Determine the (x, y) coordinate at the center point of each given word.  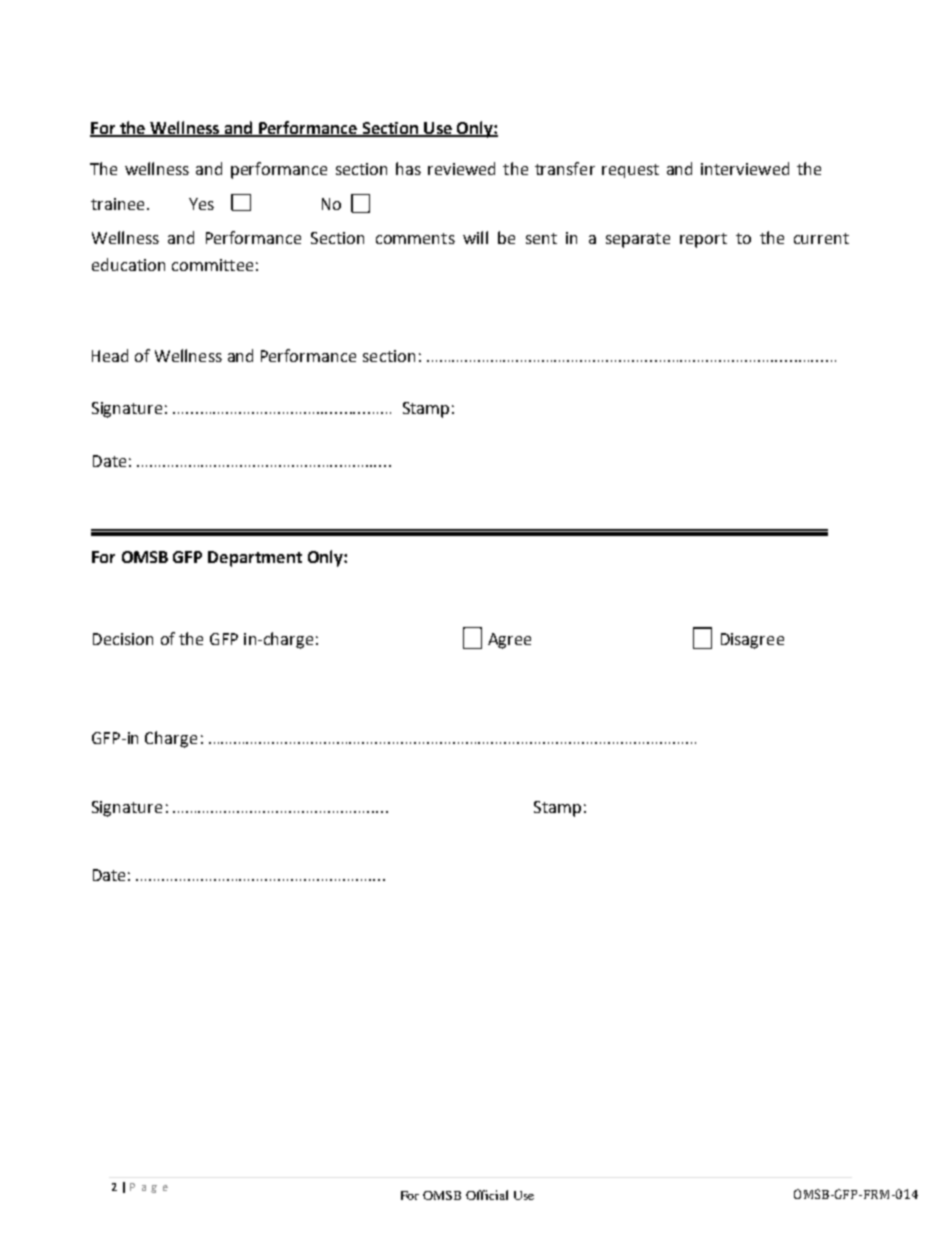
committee (212, 265)
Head (110, 355)
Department (255, 559)
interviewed (745, 168)
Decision (123, 639)
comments (415, 238)
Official (487, 1195)
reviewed (461, 168)
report (703, 240)
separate (638, 240)
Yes (201, 204)
